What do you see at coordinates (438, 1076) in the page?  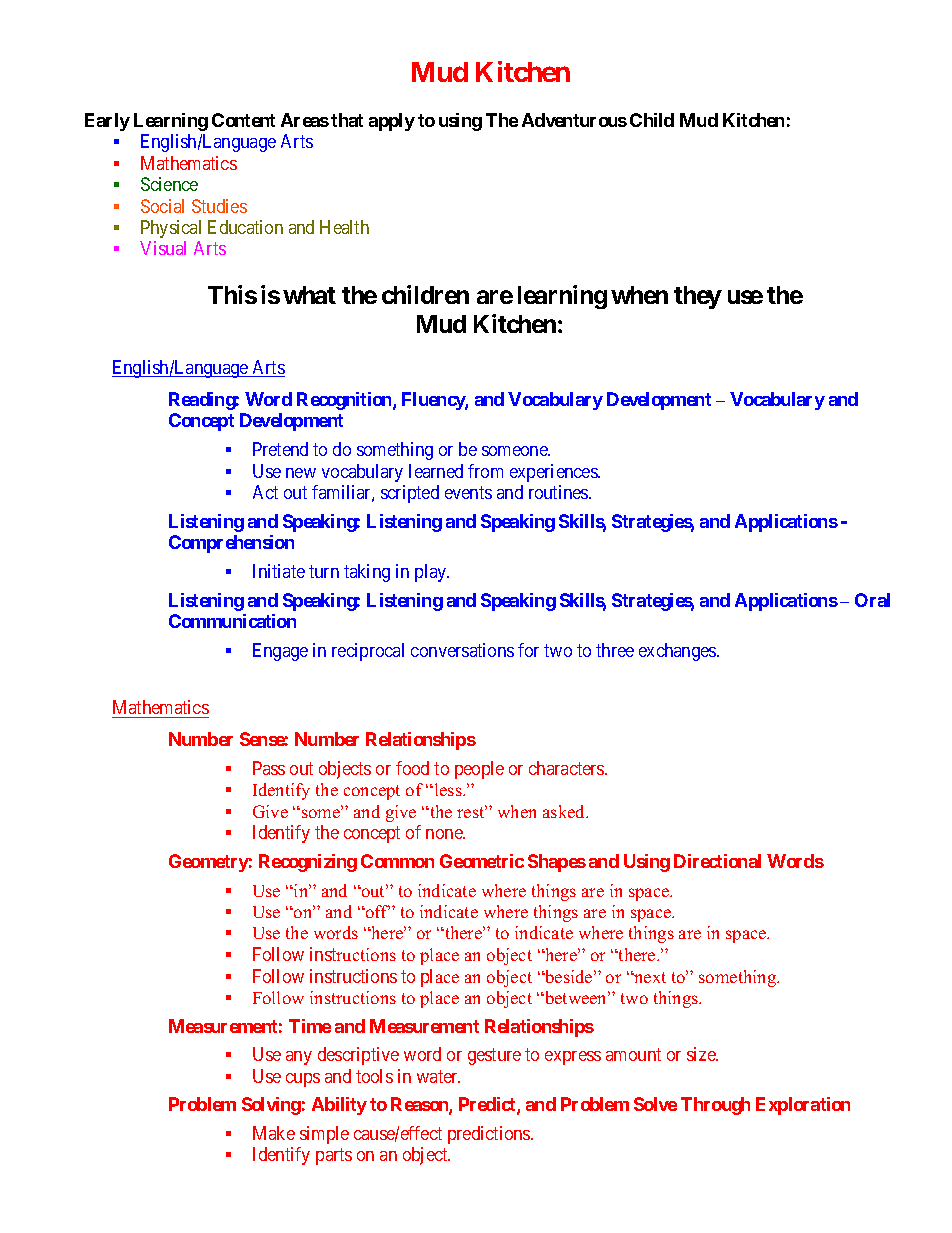 I see `water` at bounding box center [438, 1076].
